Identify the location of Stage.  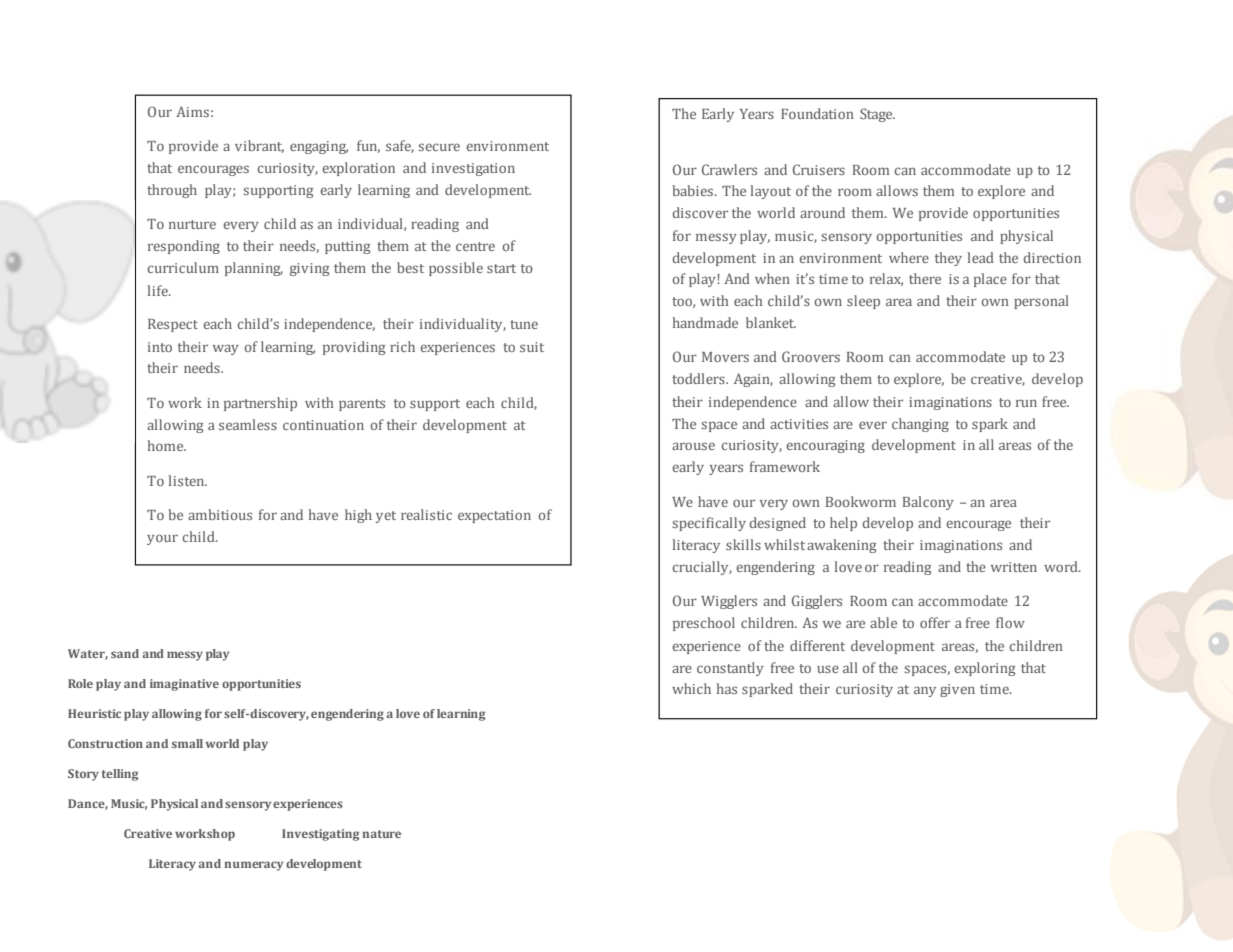
(877, 115).
